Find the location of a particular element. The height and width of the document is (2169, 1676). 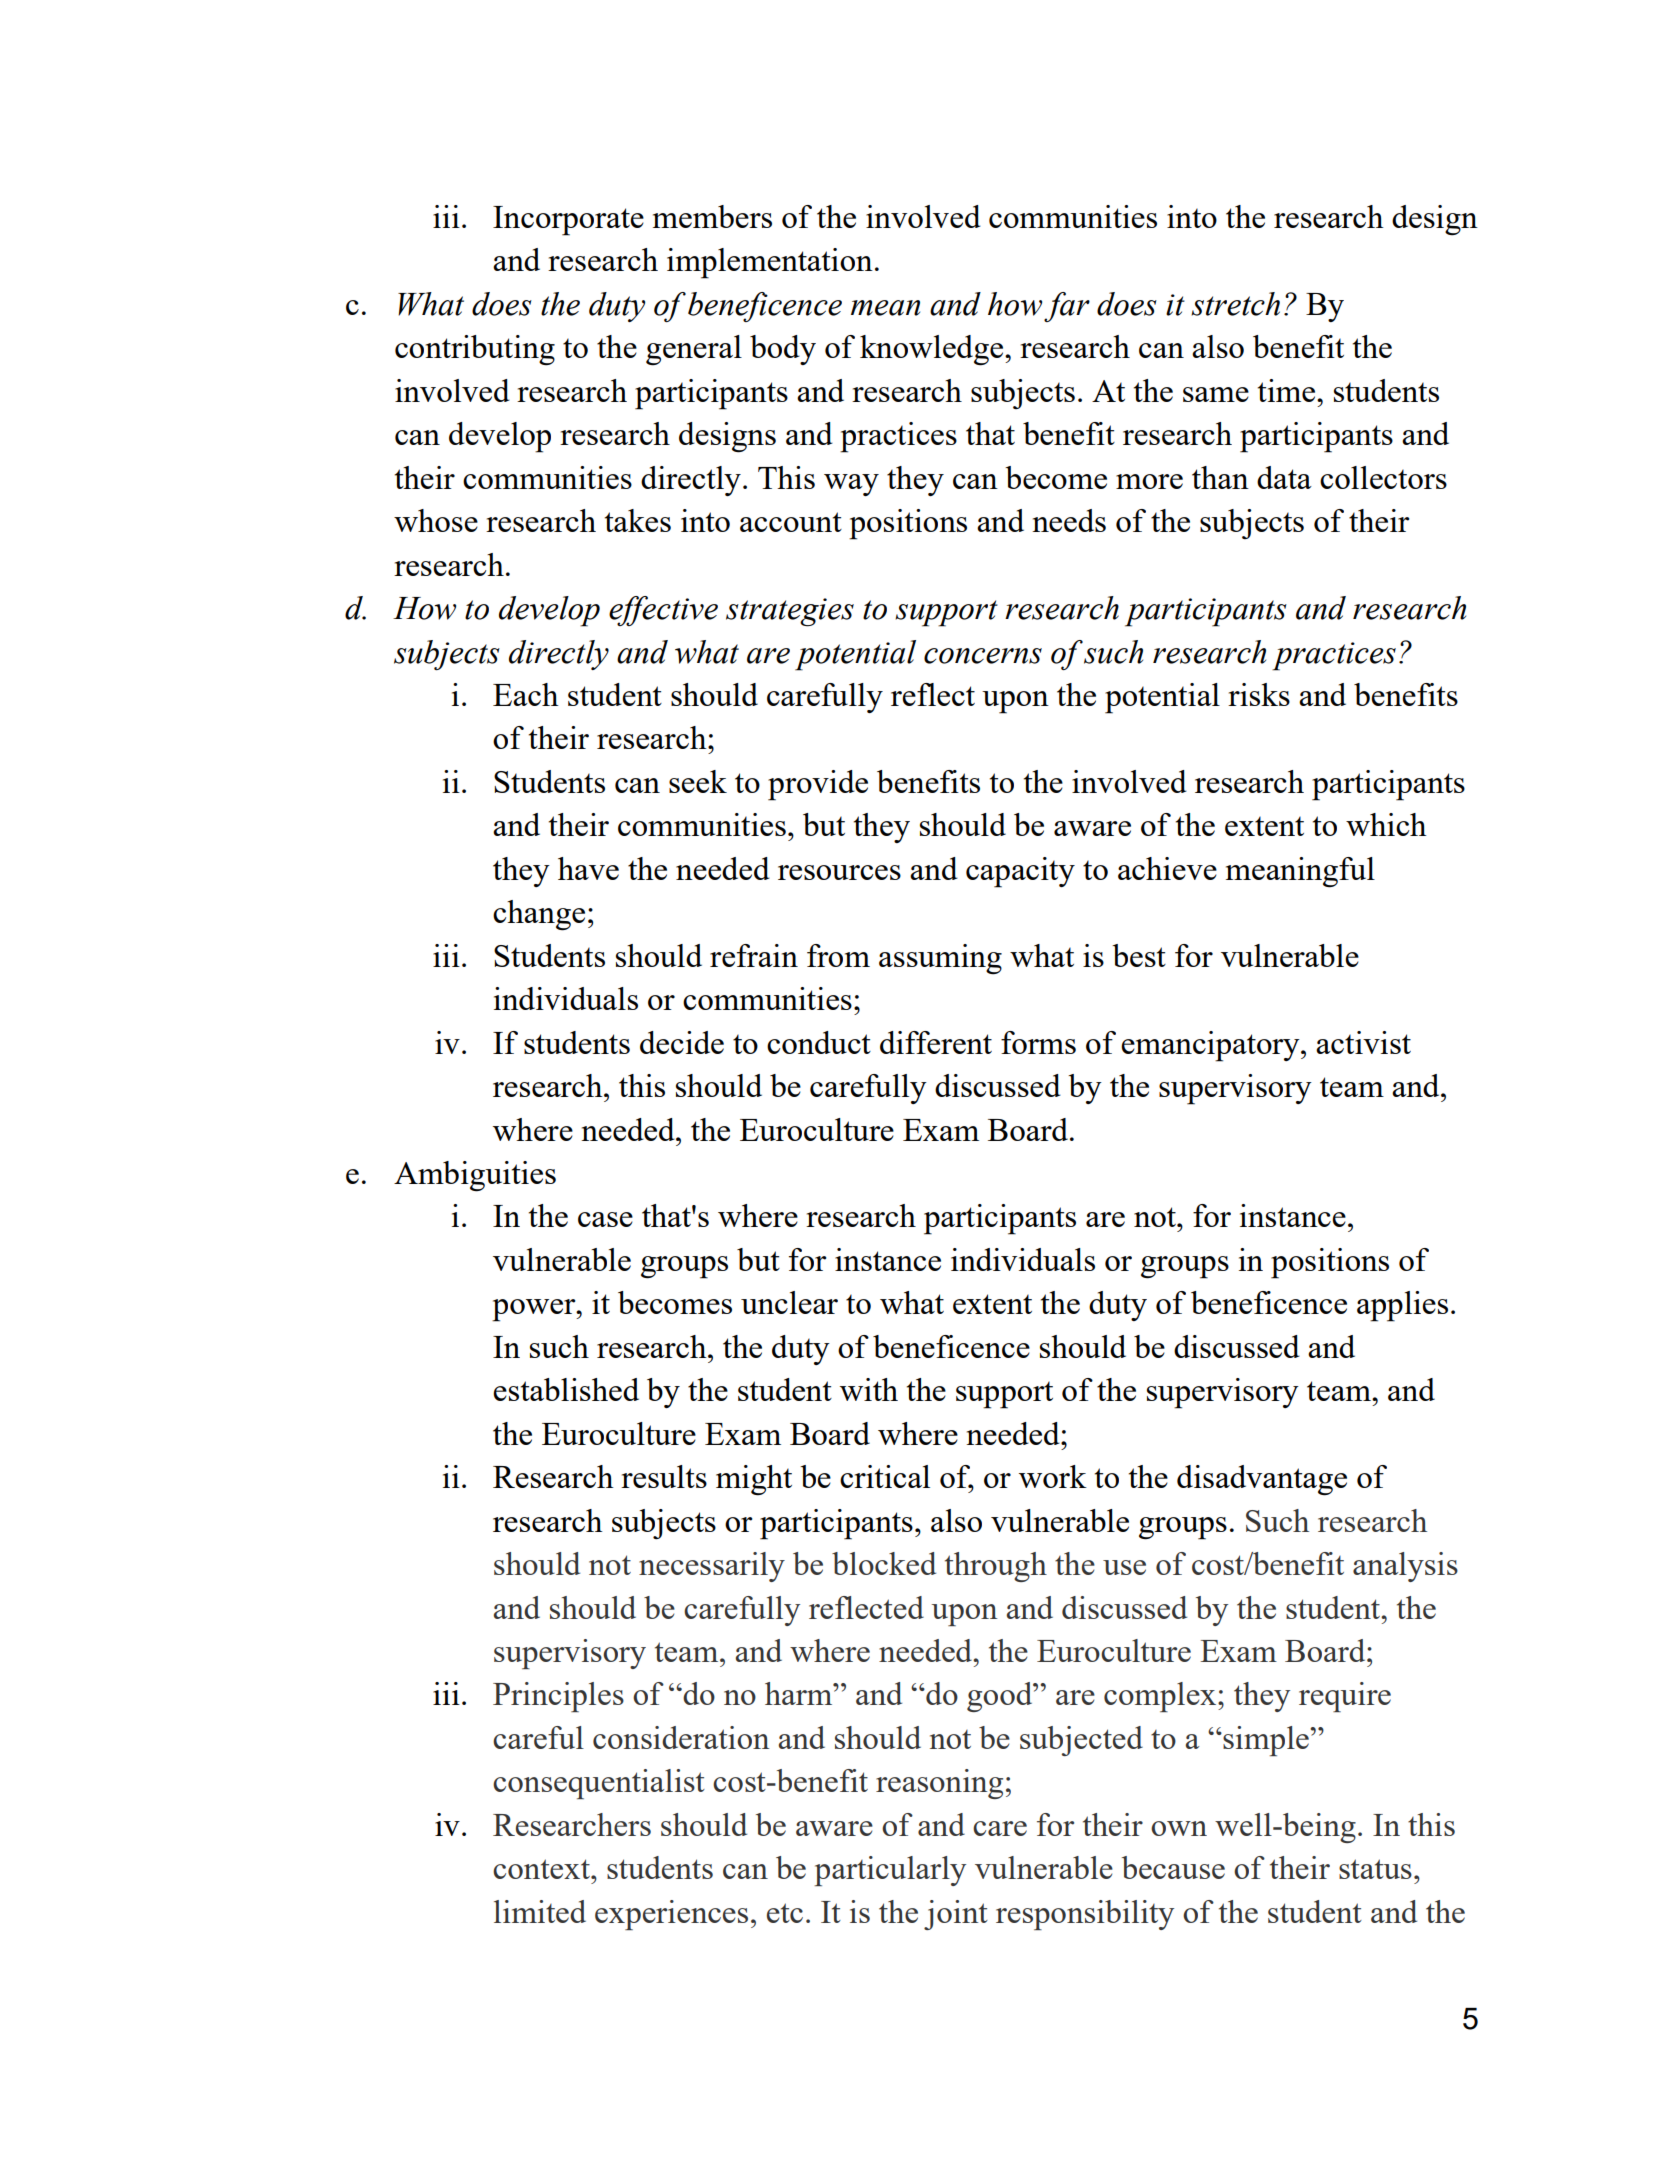

risks is located at coordinates (1259, 694).
